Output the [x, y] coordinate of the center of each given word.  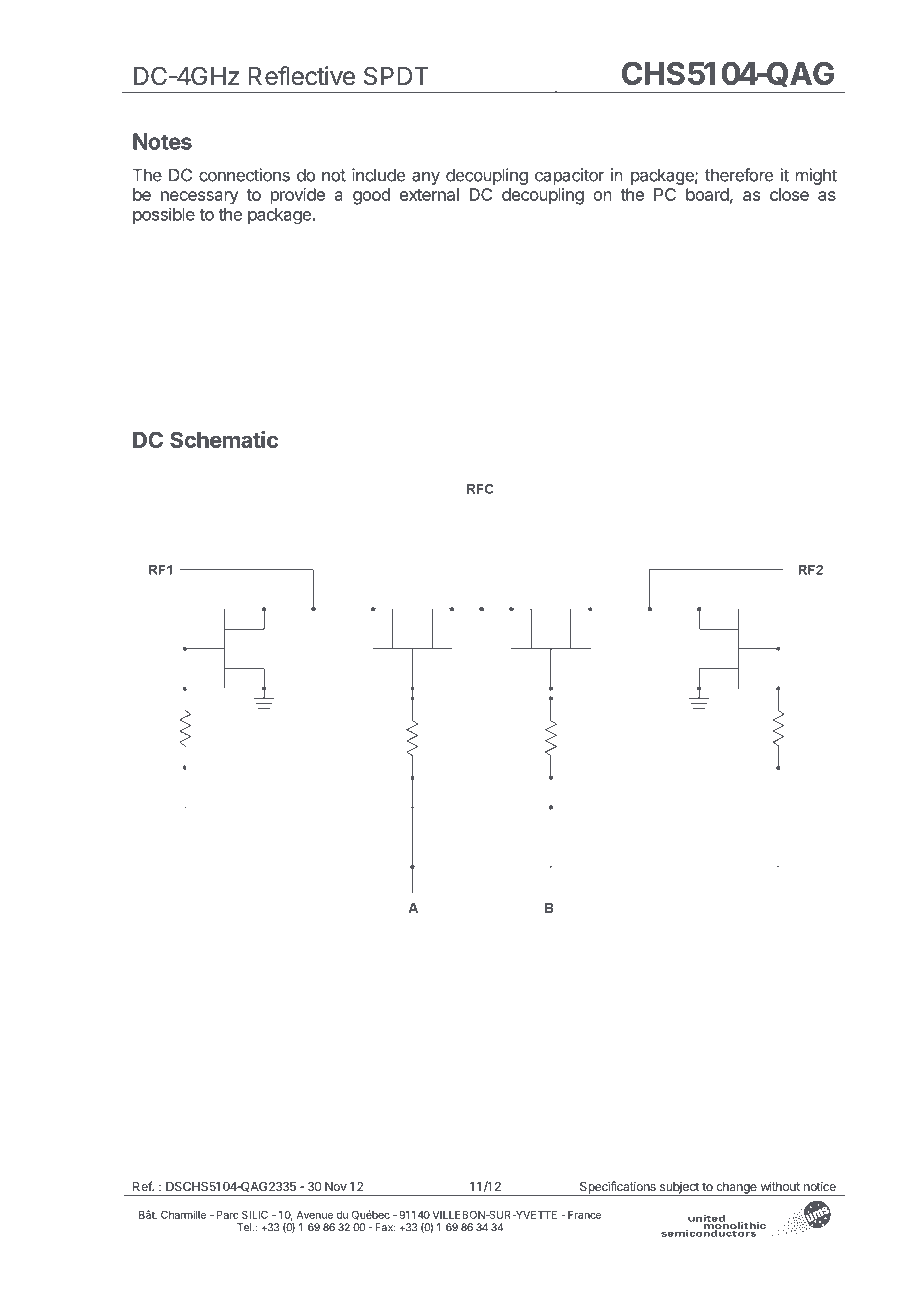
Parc [227, 1215]
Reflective [301, 76]
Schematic [224, 439]
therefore [739, 175]
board [707, 194]
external [429, 194]
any [426, 178]
